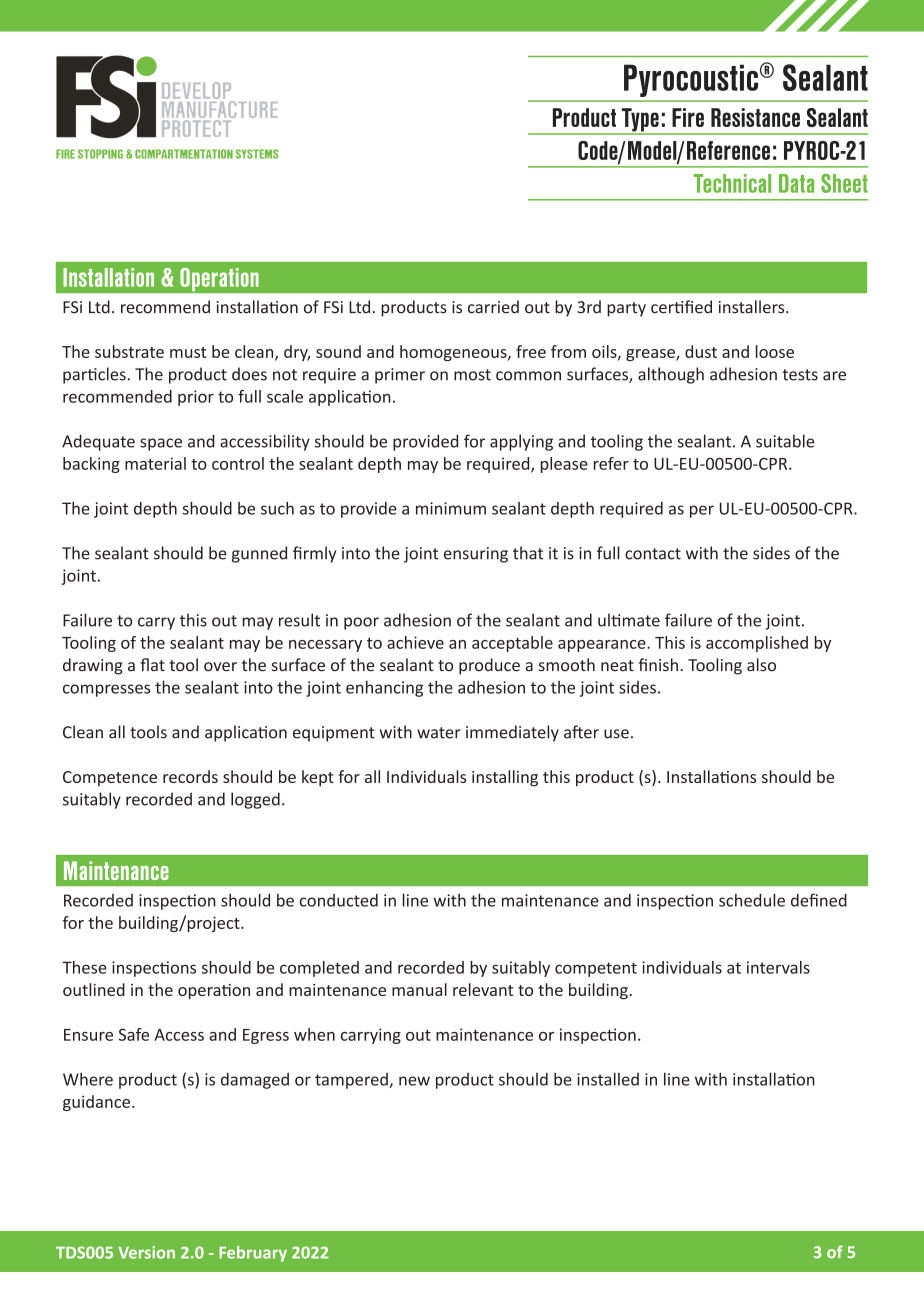  I want to click on Resistance, so click(755, 117).
